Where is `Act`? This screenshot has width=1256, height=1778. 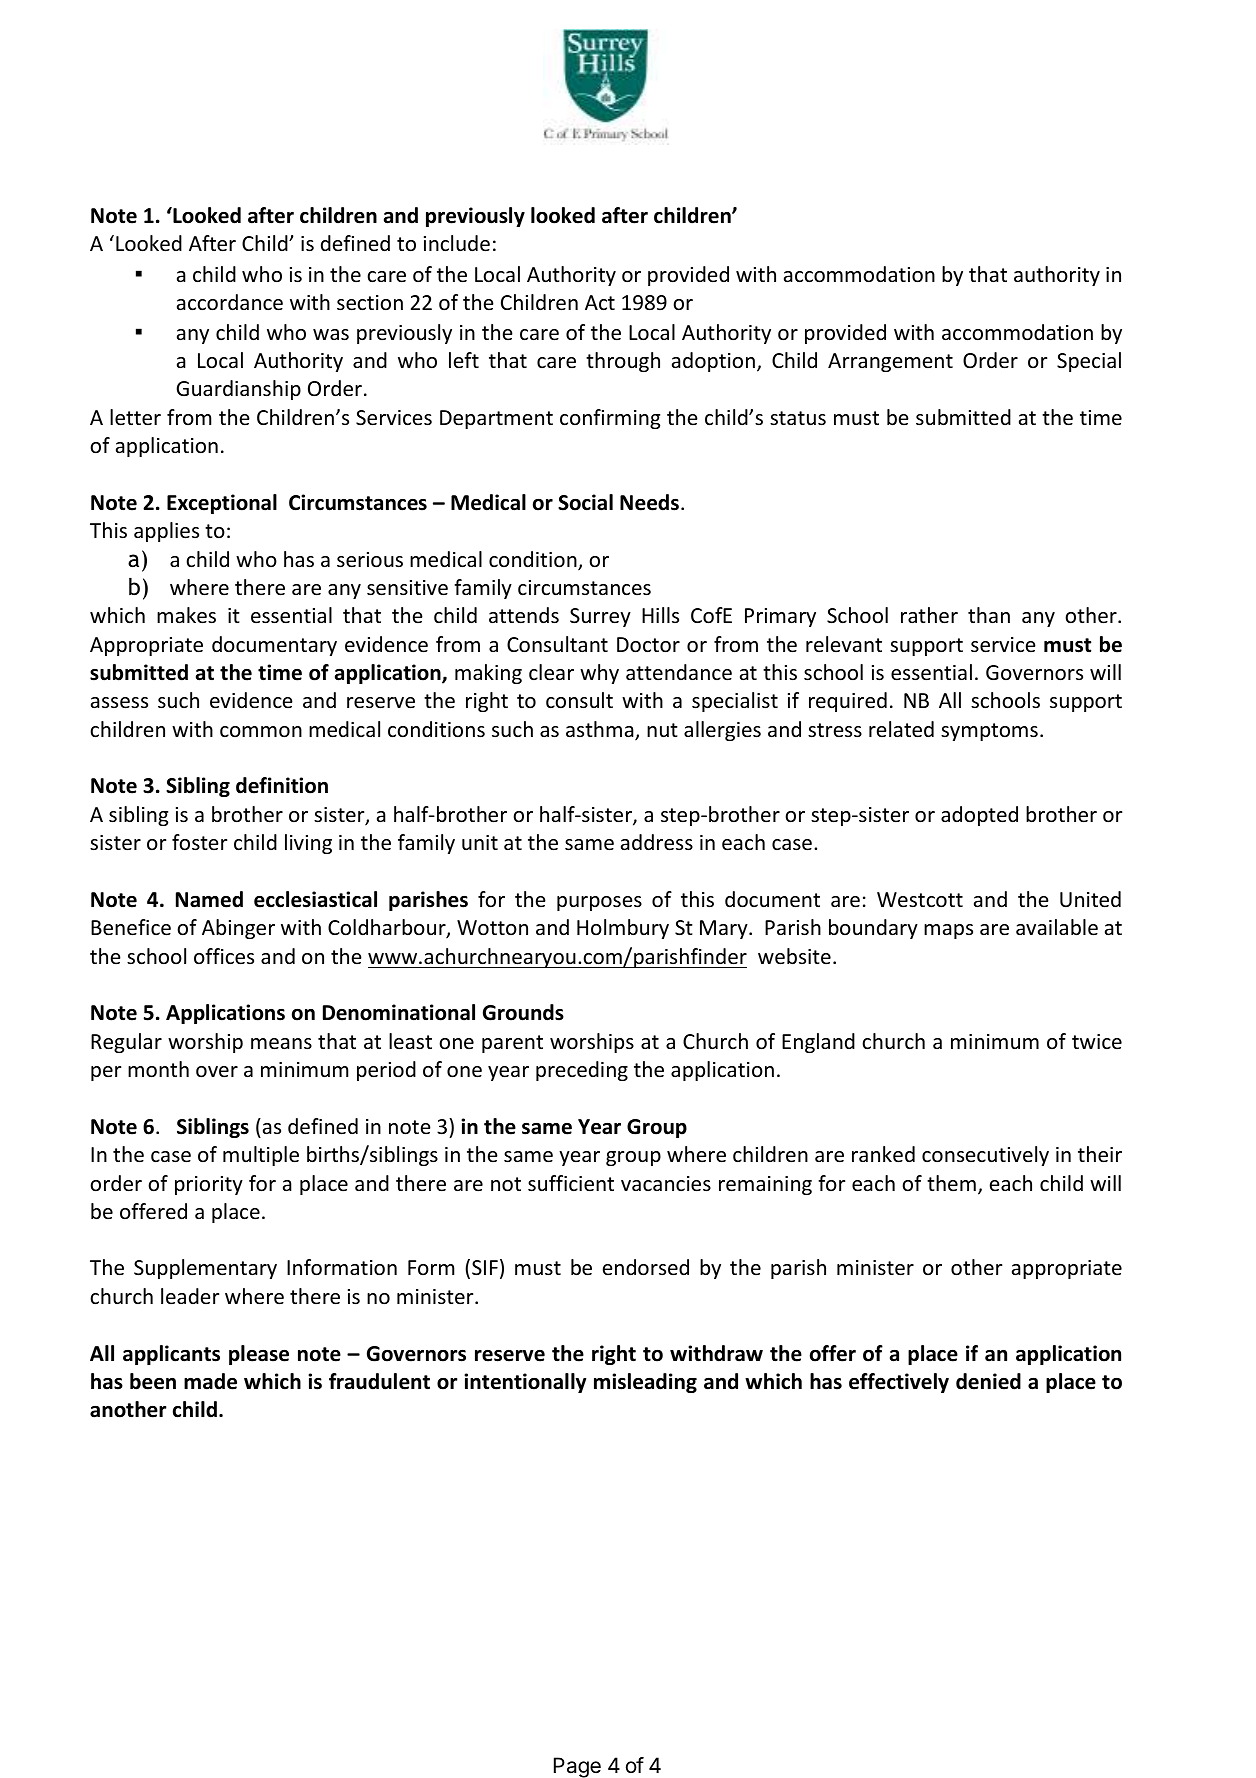
Act is located at coordinates (600, 303).
